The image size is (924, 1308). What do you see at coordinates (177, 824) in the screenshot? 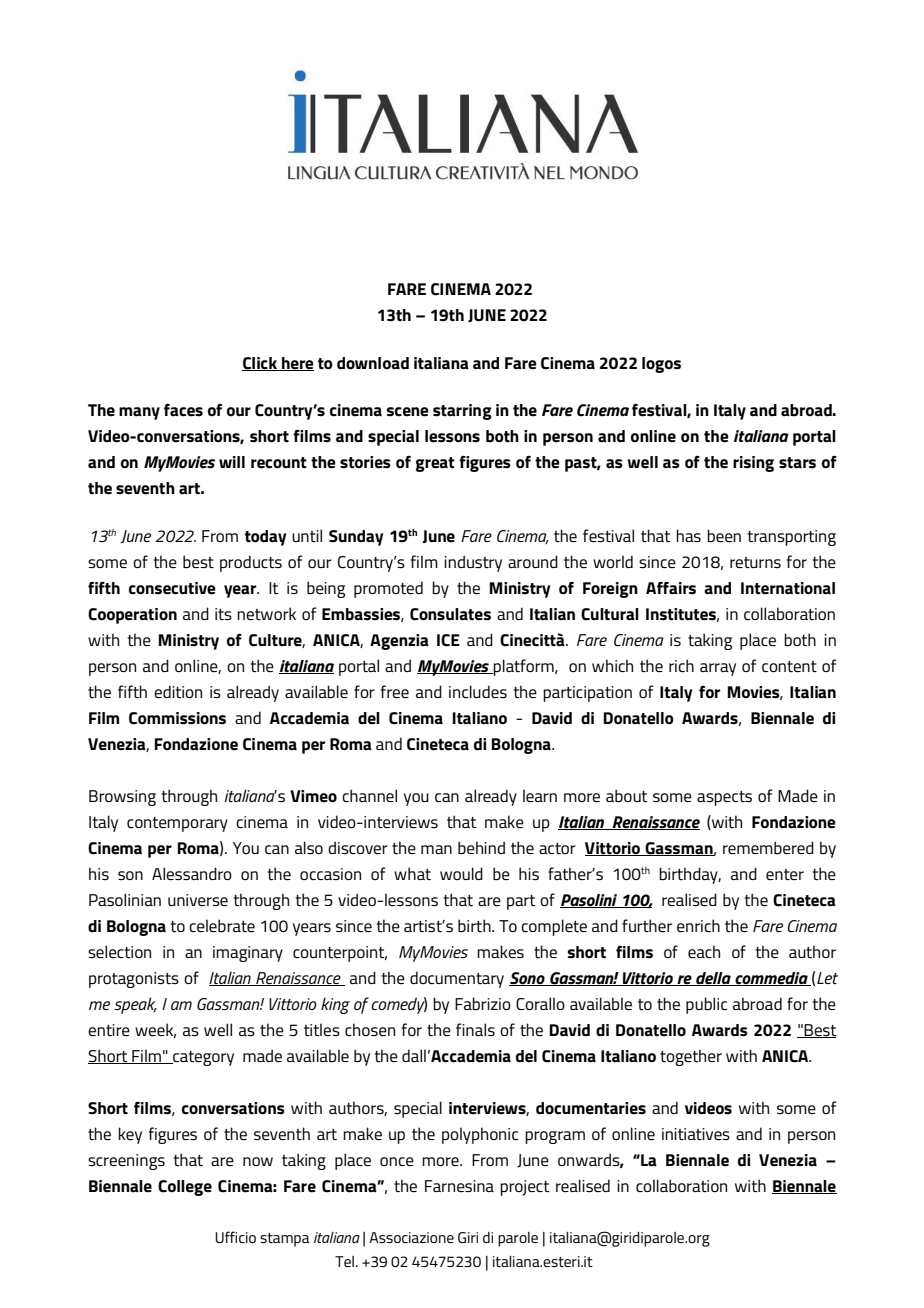
I see `contemporary` at bounding box center [177, 824].
